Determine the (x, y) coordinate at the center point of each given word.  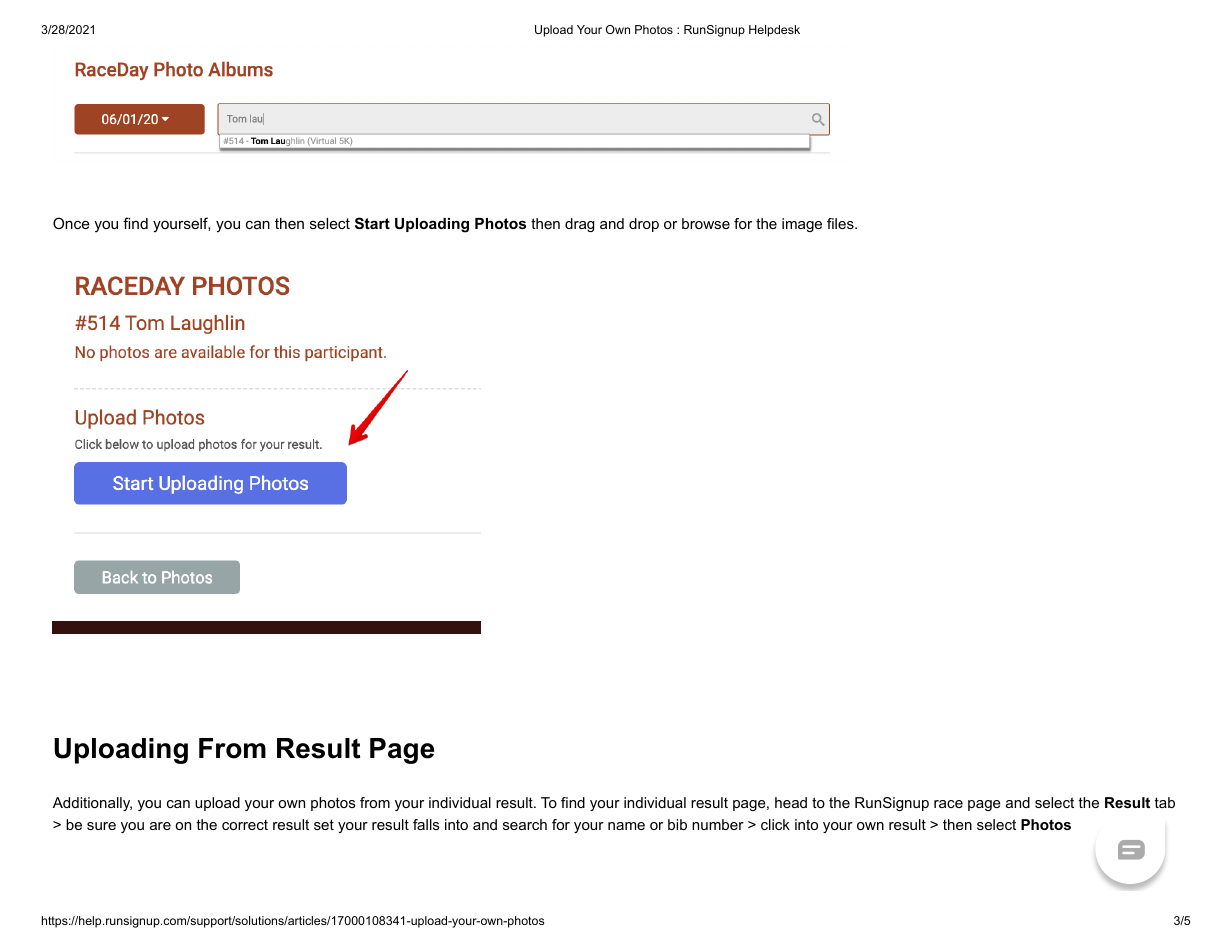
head (791, 802)
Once (71, 223)
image (802, 225)
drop (644, 225)
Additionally (92, 804)
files (841, 223)
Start (372, 223)
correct (245, 825)
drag (579, 225)
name (626, 826)
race (948, 804)
